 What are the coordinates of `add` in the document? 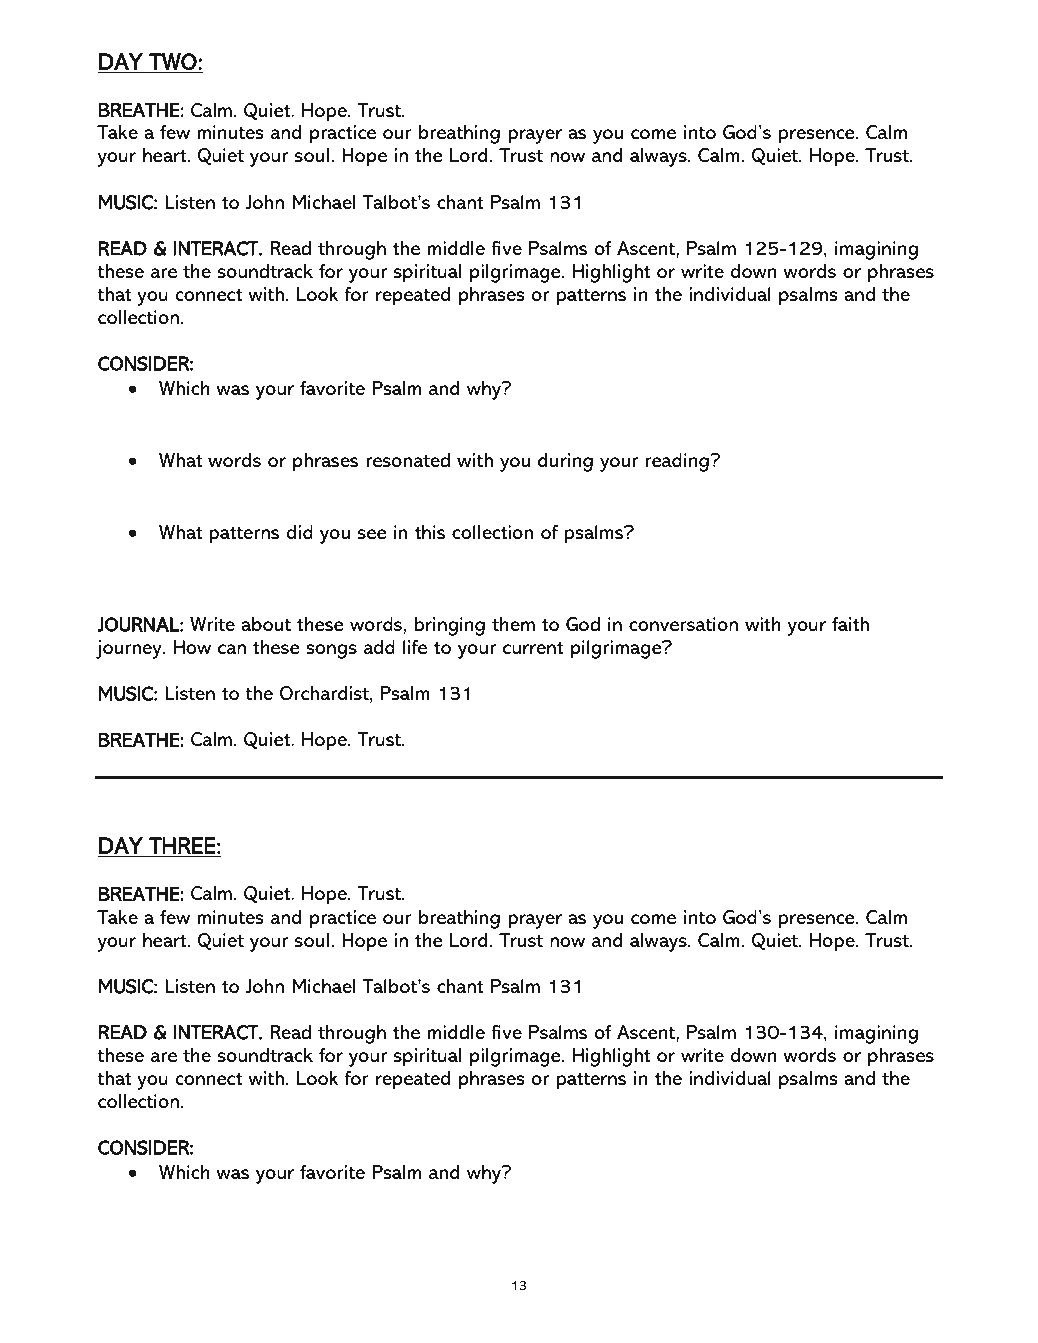 It's located at (379, 647).
